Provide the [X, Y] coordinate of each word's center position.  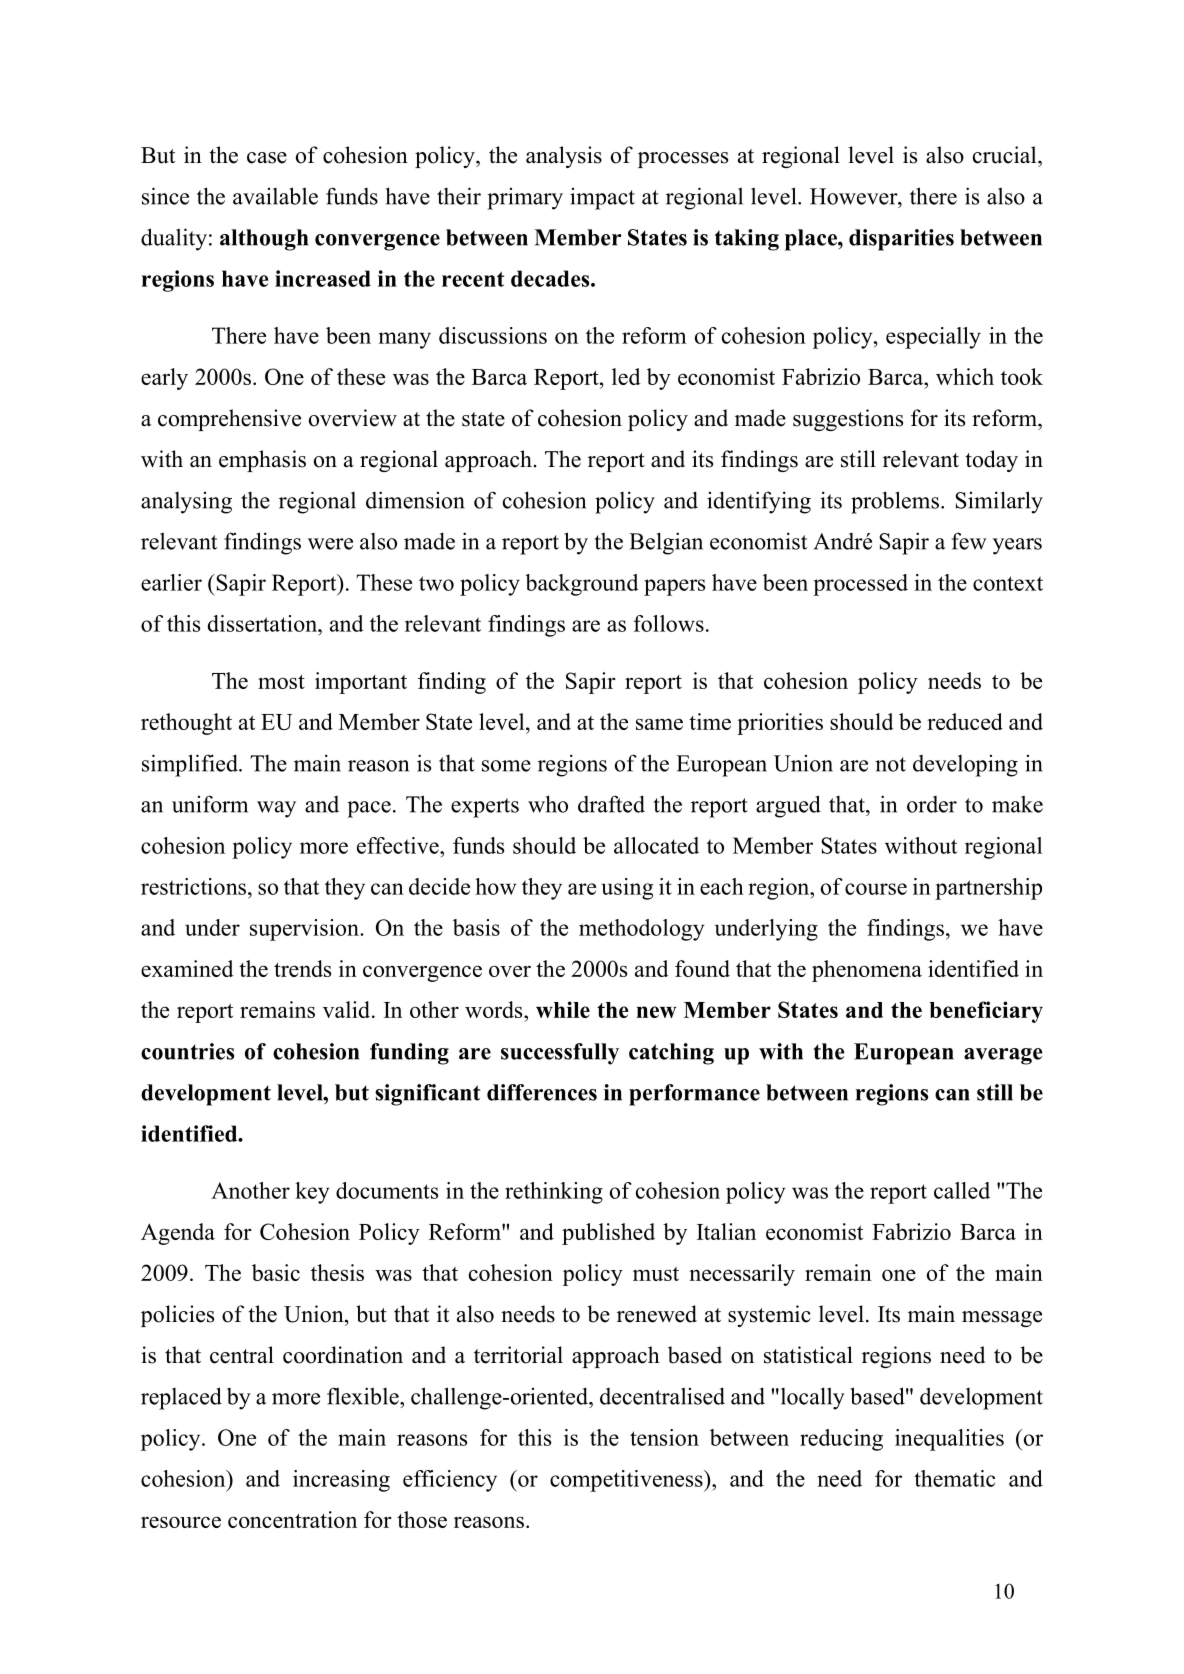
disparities [901, 240]
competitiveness [627, 1481]
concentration [292, 1519]
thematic [954, 1478]
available [275, 196]
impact [602, 199]
